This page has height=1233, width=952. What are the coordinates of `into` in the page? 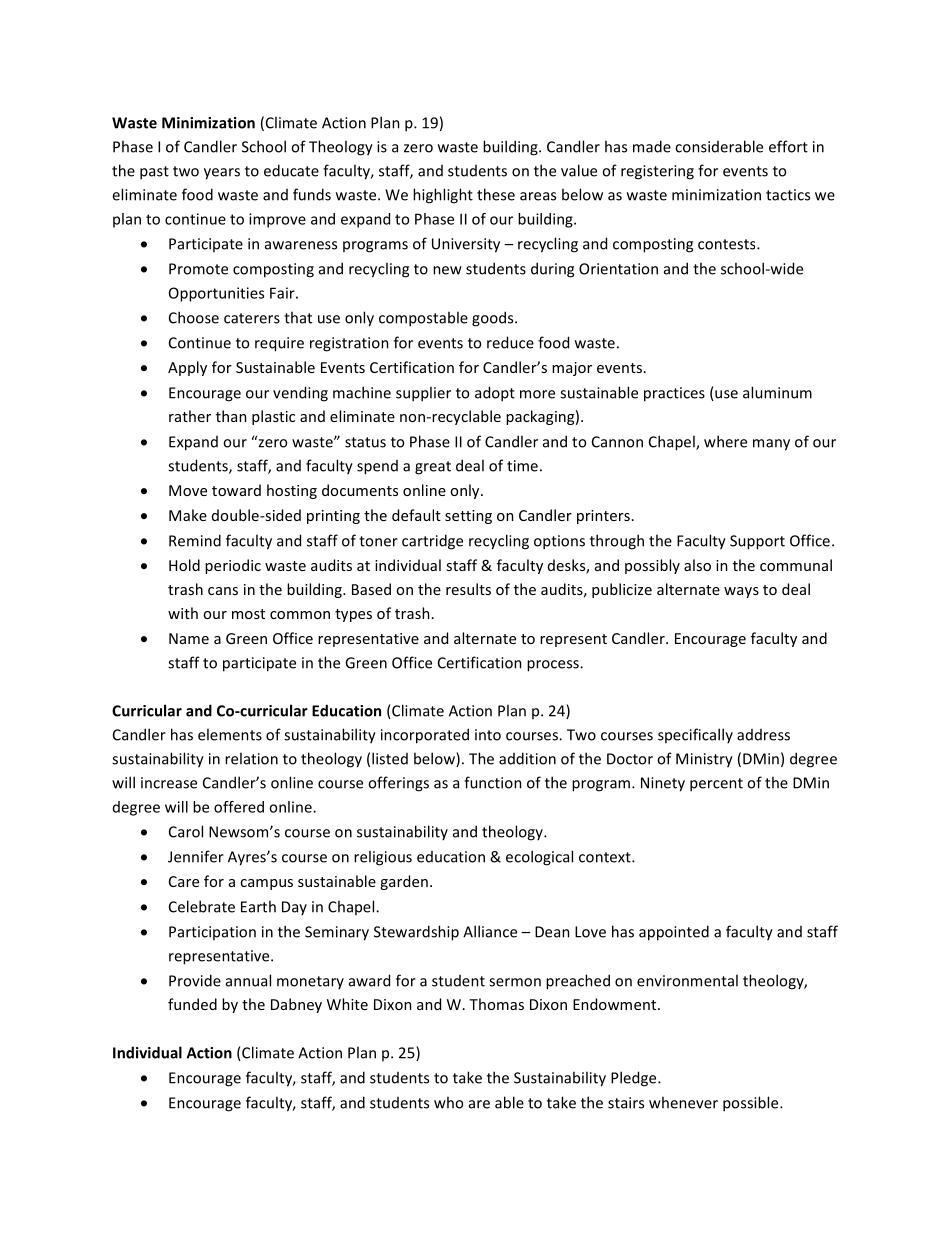 It's located at (488, 735).
